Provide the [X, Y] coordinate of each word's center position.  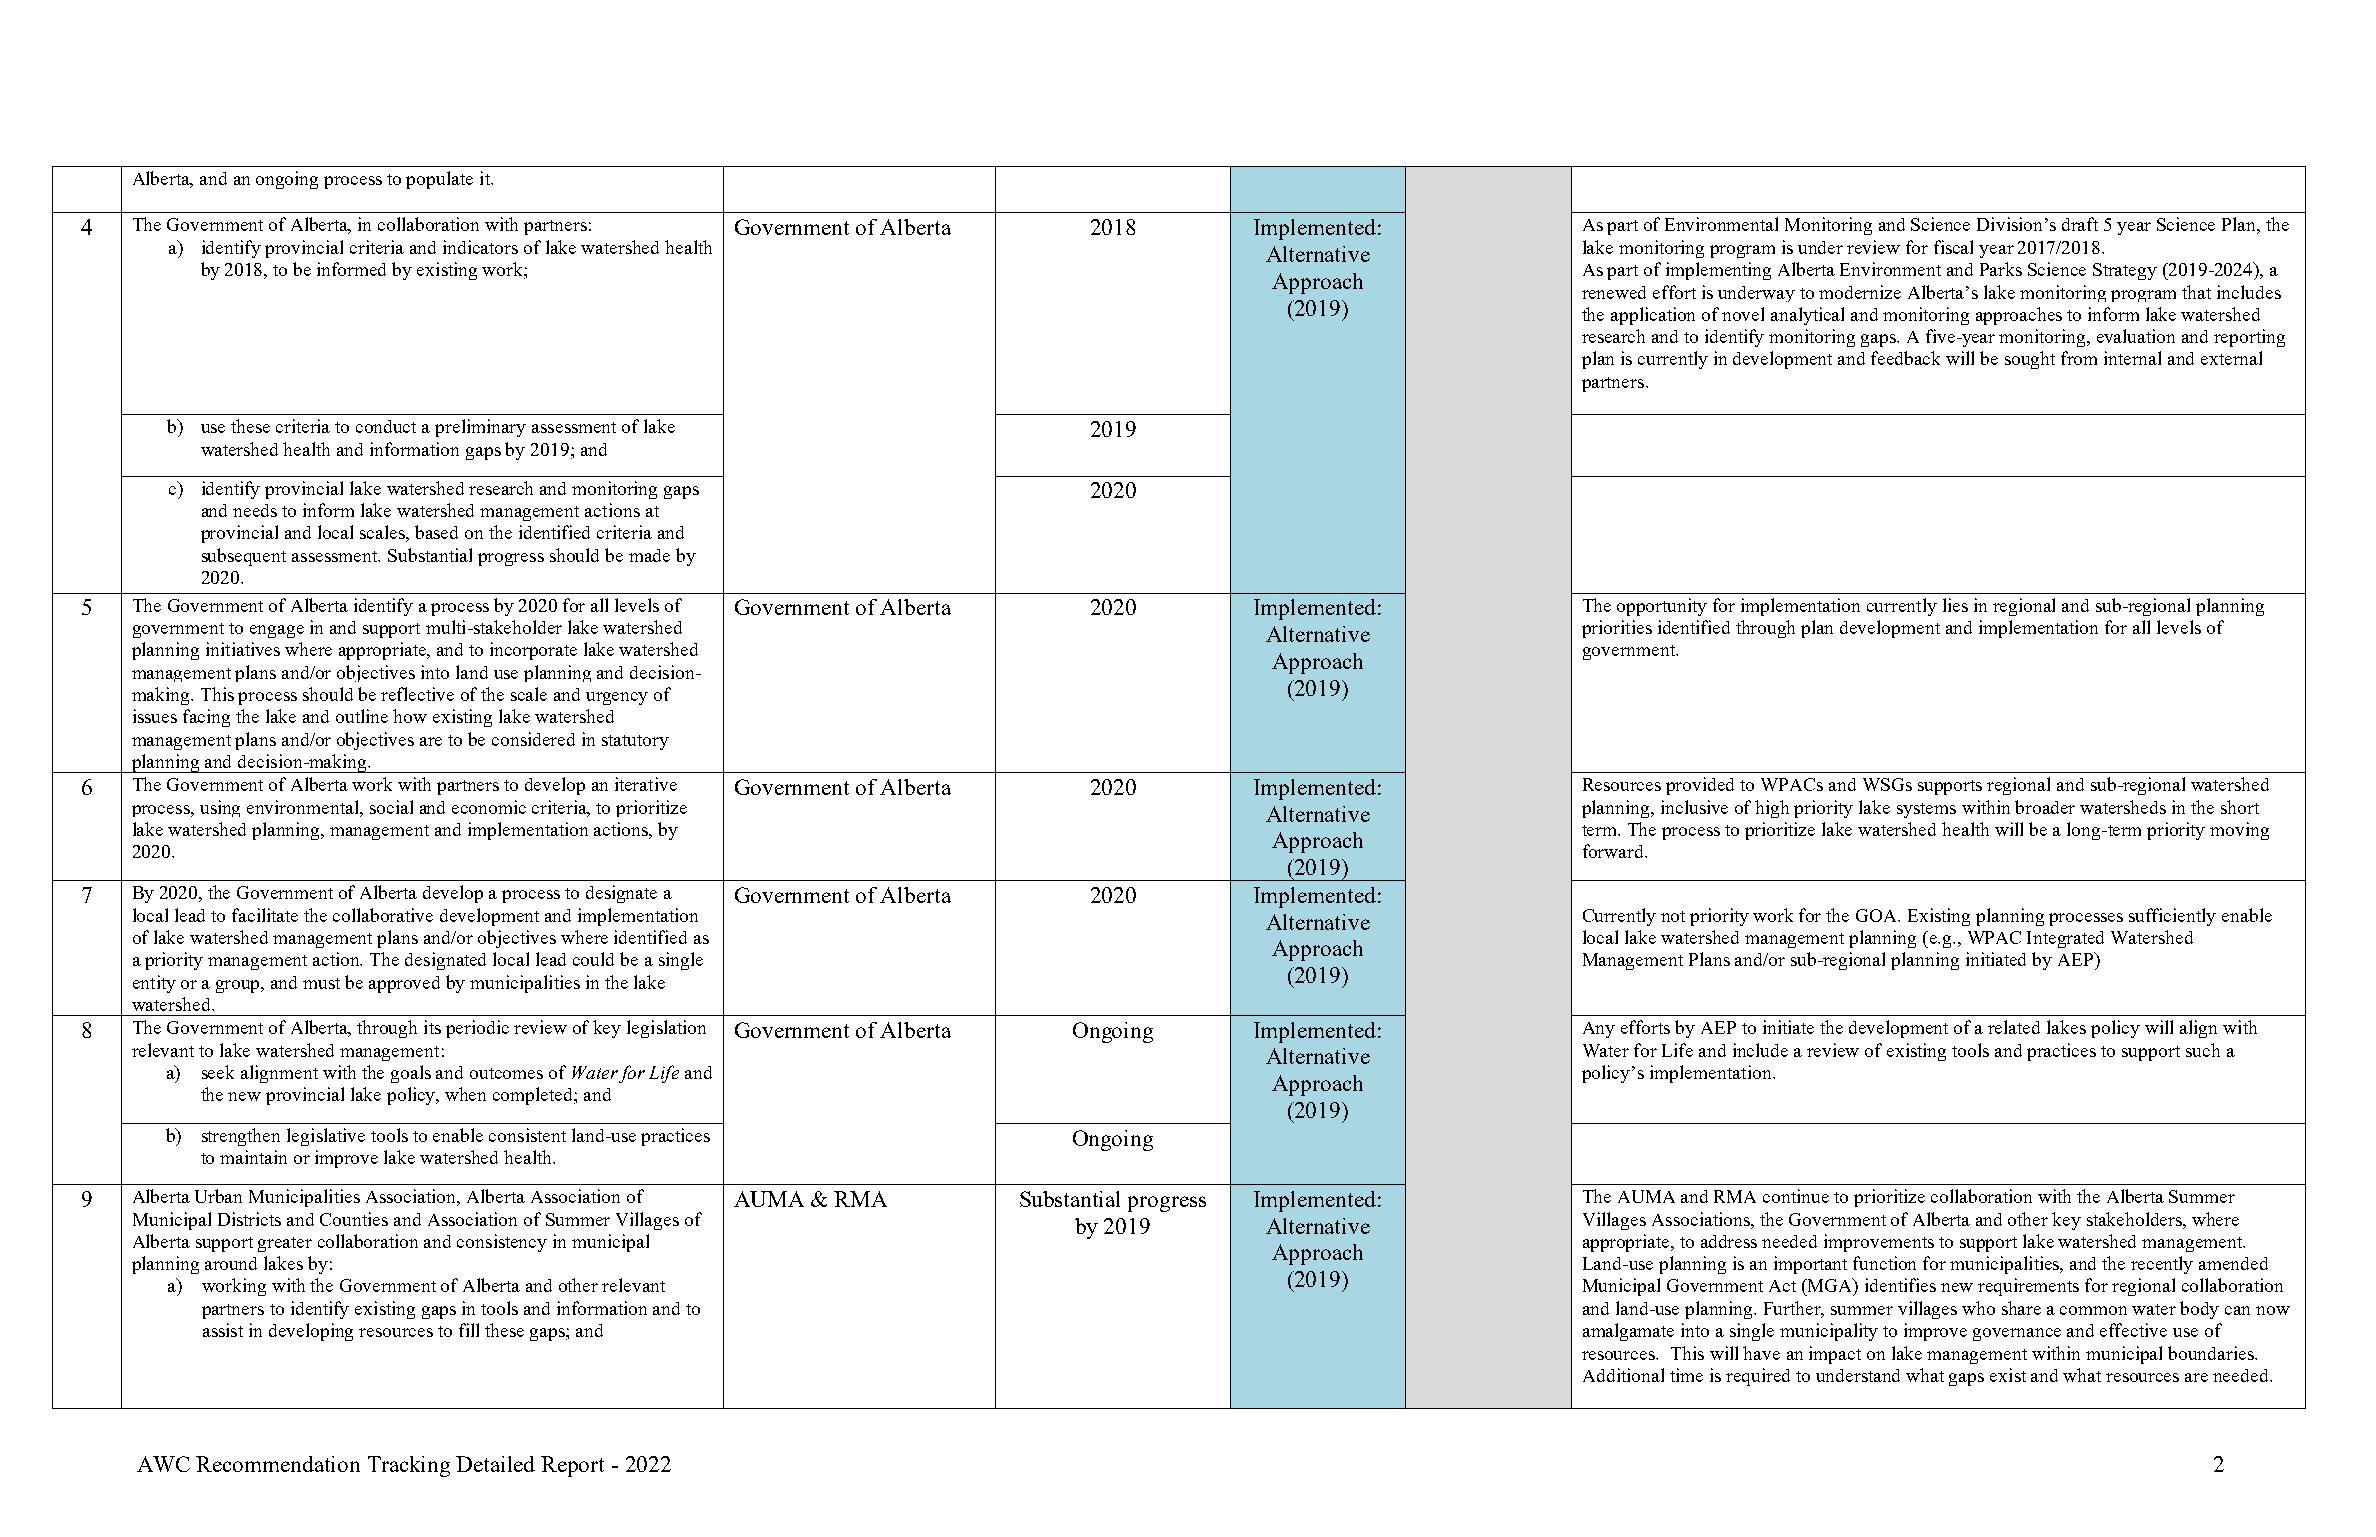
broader [2045, 807]
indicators [480, 247]
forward [1614, 851]
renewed [1614, 292]
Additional [1623, 1375]
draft [2080, 224]
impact [1835, 1355]
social [391, 807]
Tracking [409, 1466]
